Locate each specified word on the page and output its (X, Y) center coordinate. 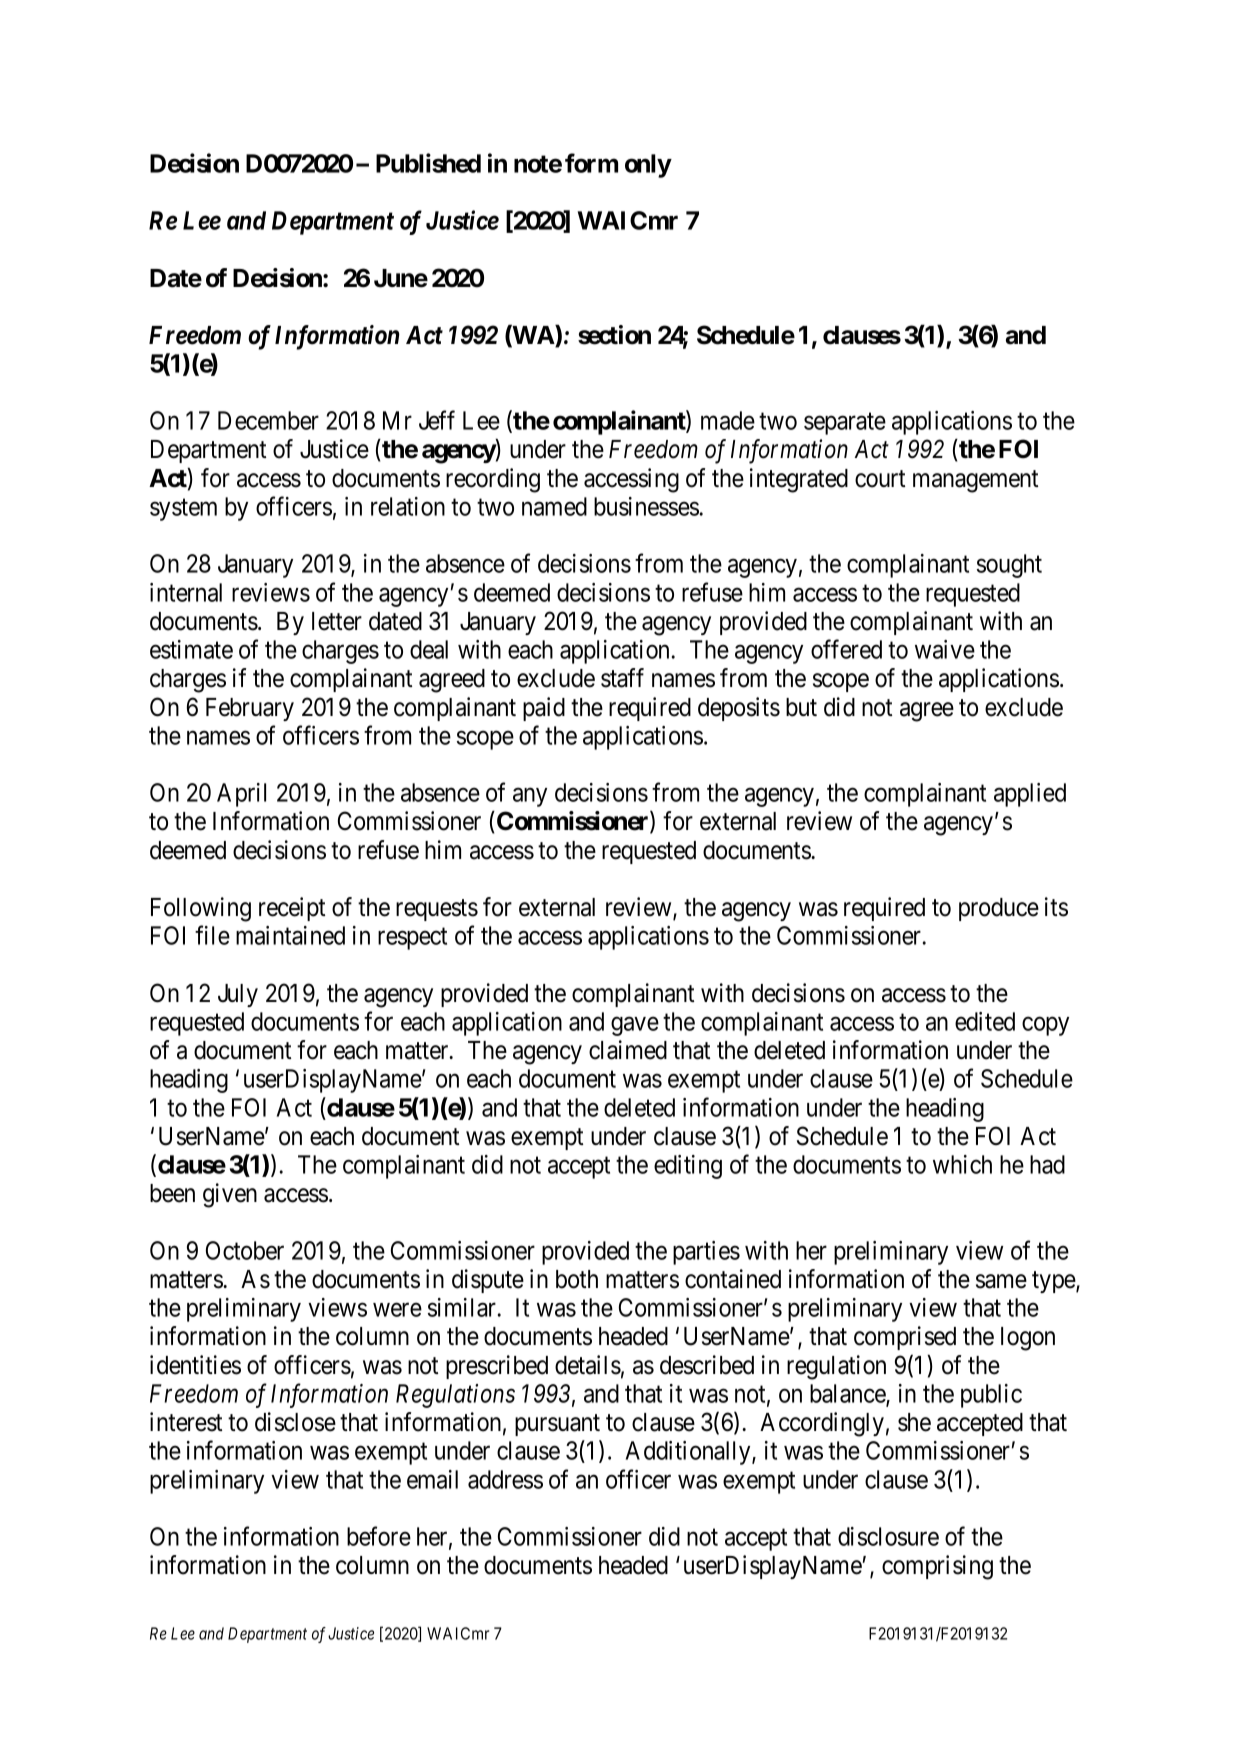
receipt (292, 909)
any (530, 797)
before (379, 1536)
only (648, 166)
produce (999, 909)
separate (845, 424)
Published (428, 163)
